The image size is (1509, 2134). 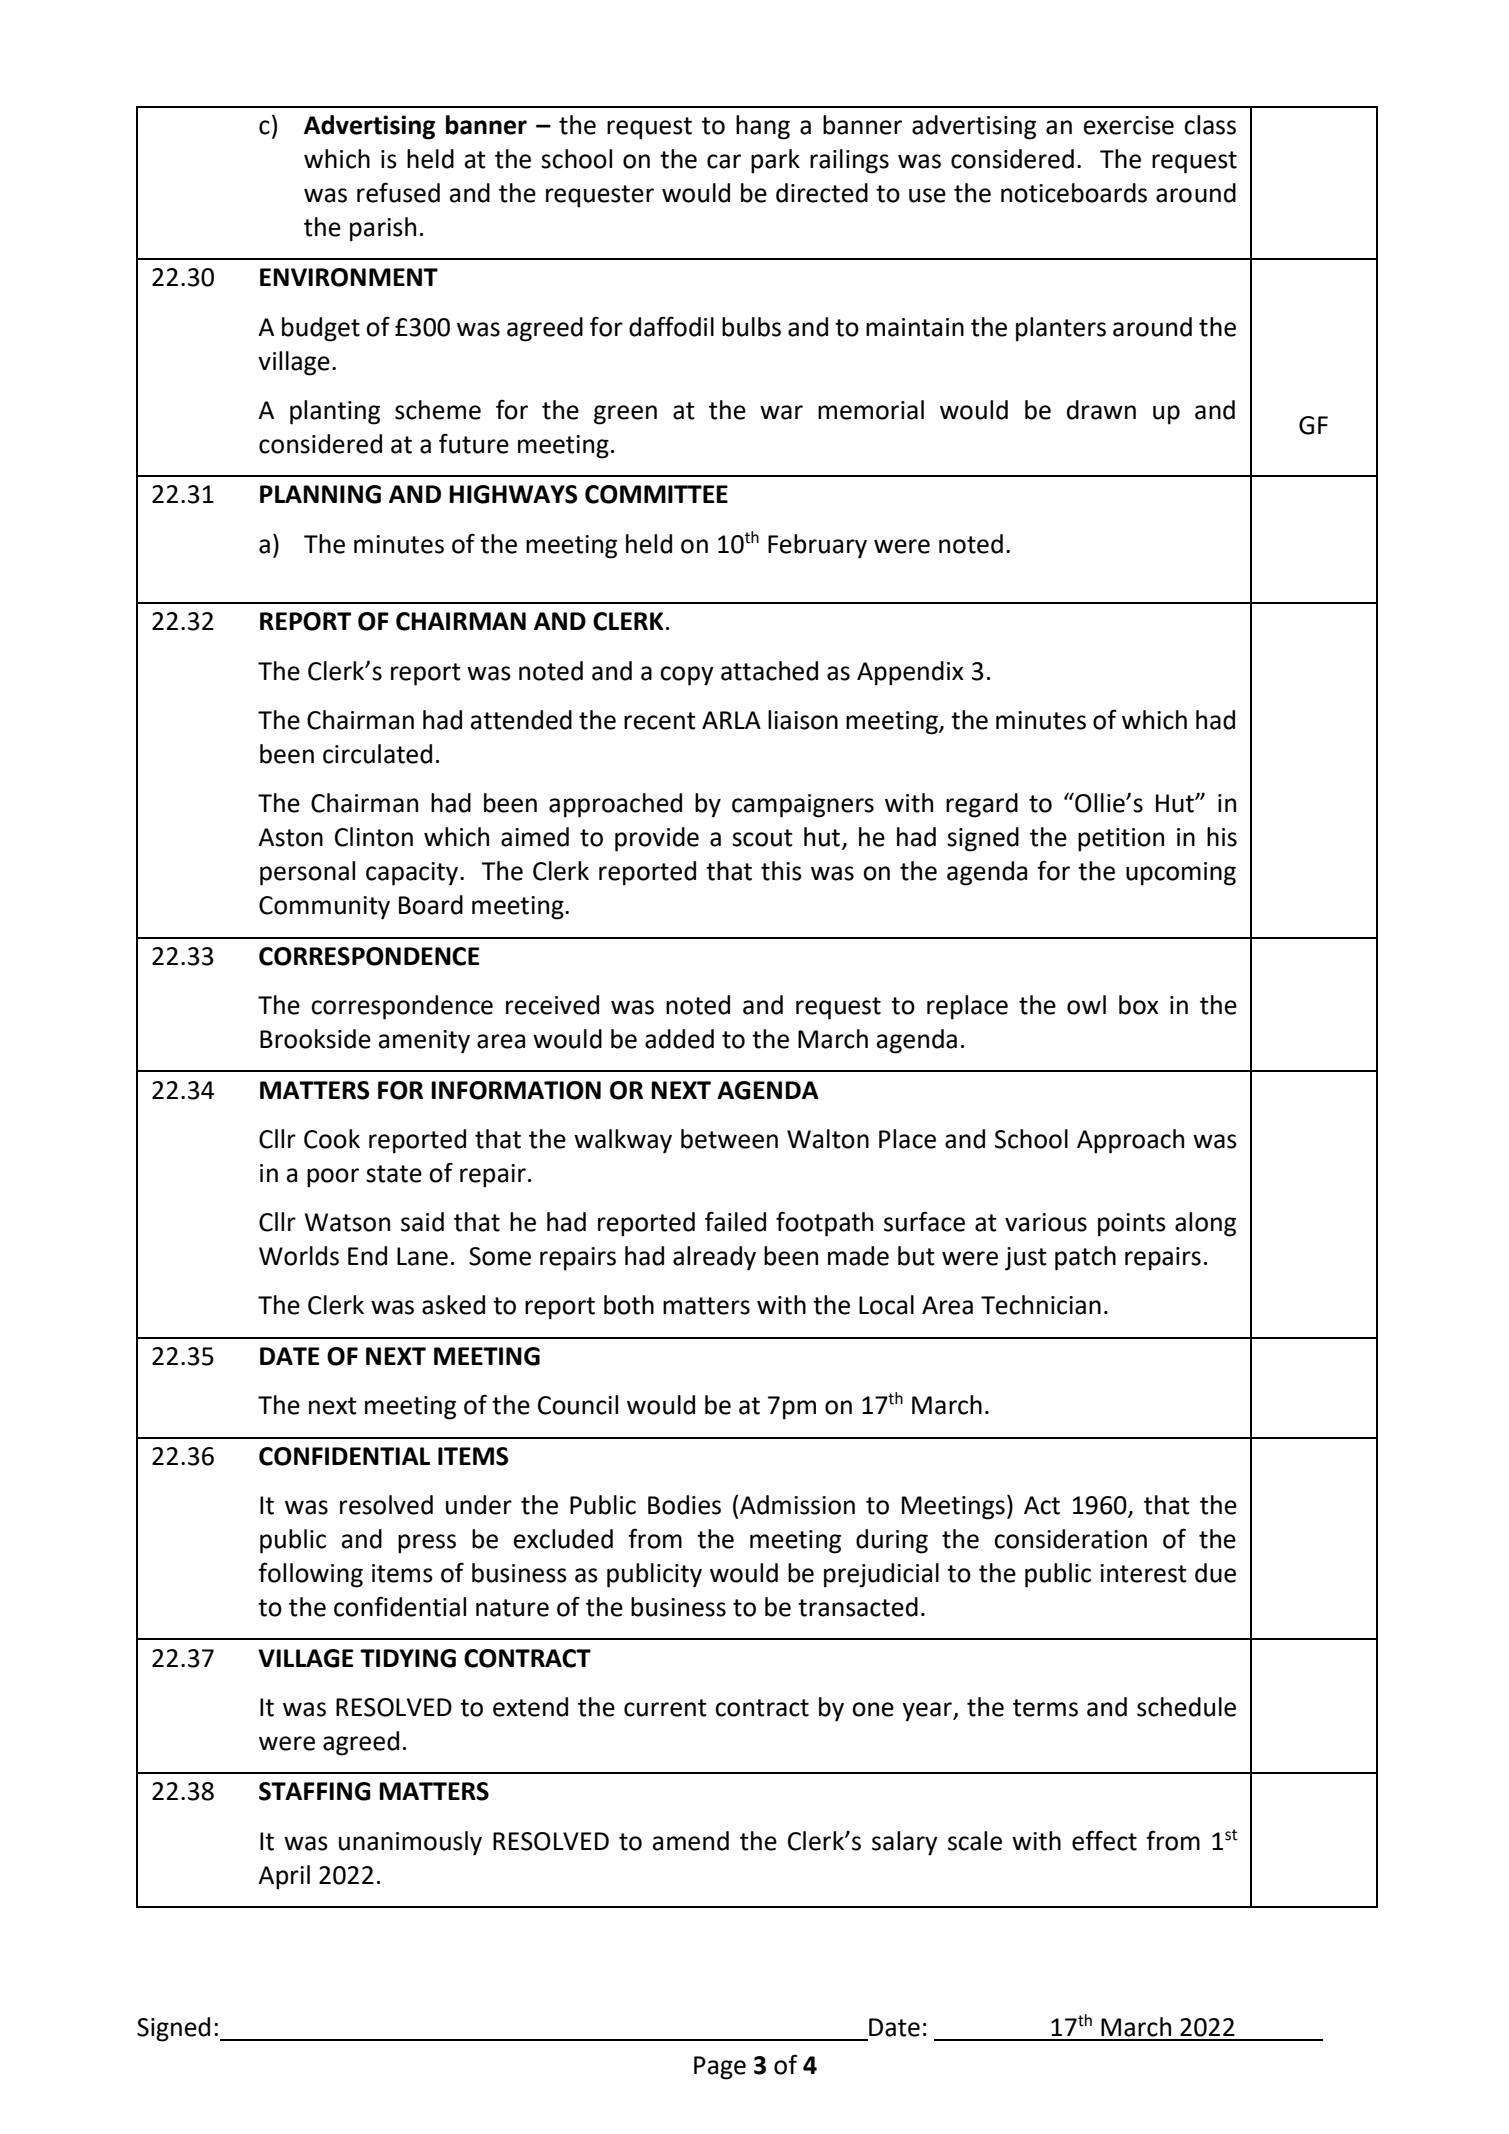 I want to click on unanimously, so click(x=410, y=1843).
